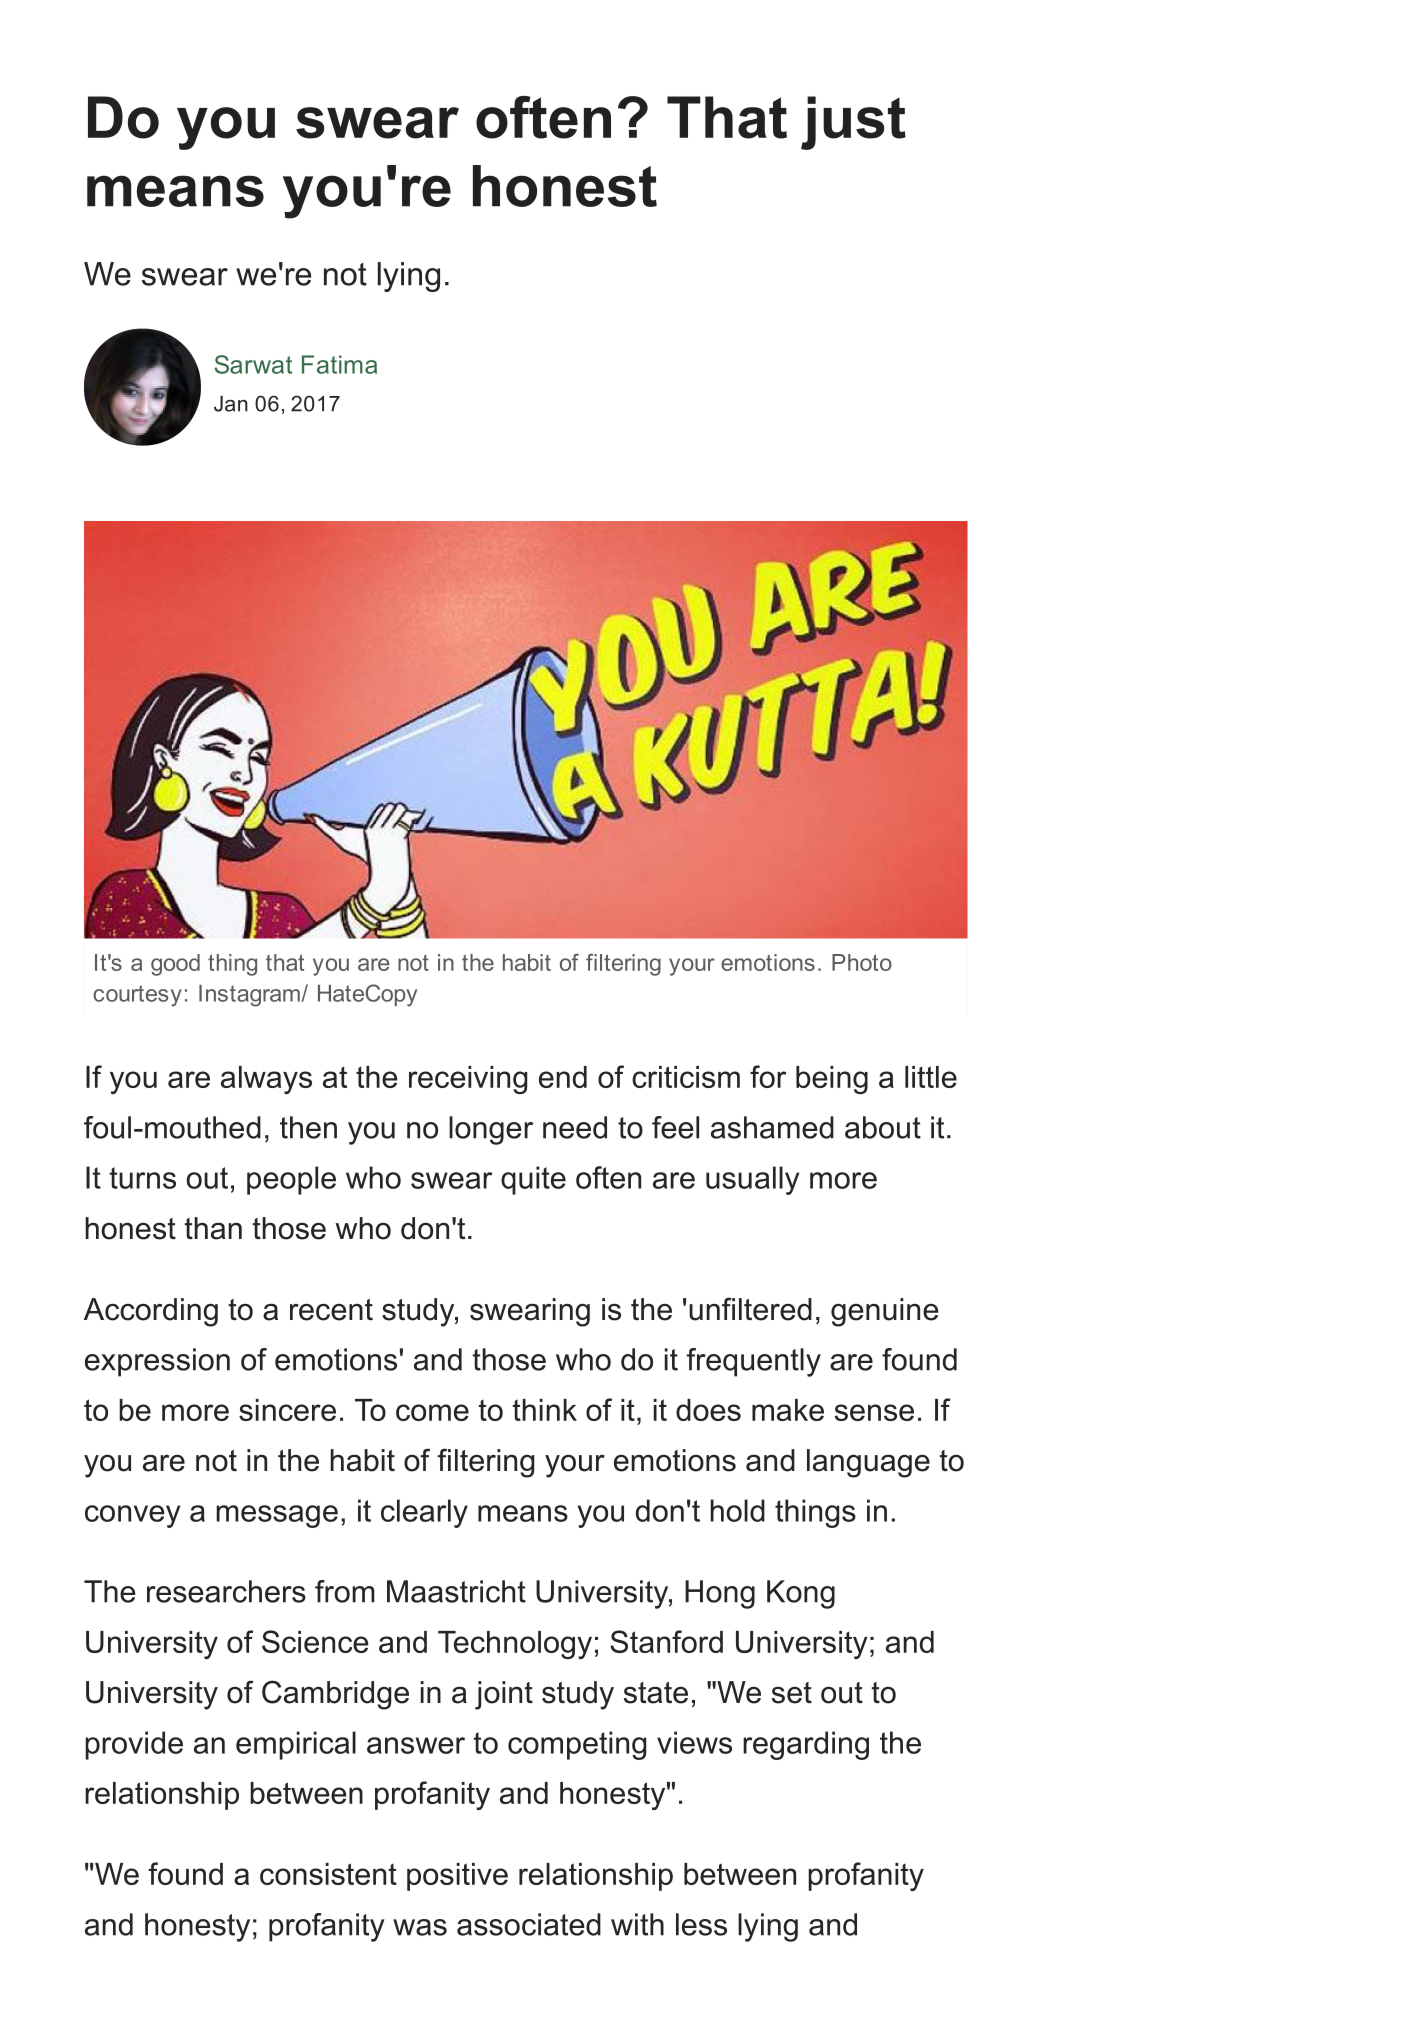  Describe the element at coordinates (231, 404) in the document. I see `Jan` at that location.
